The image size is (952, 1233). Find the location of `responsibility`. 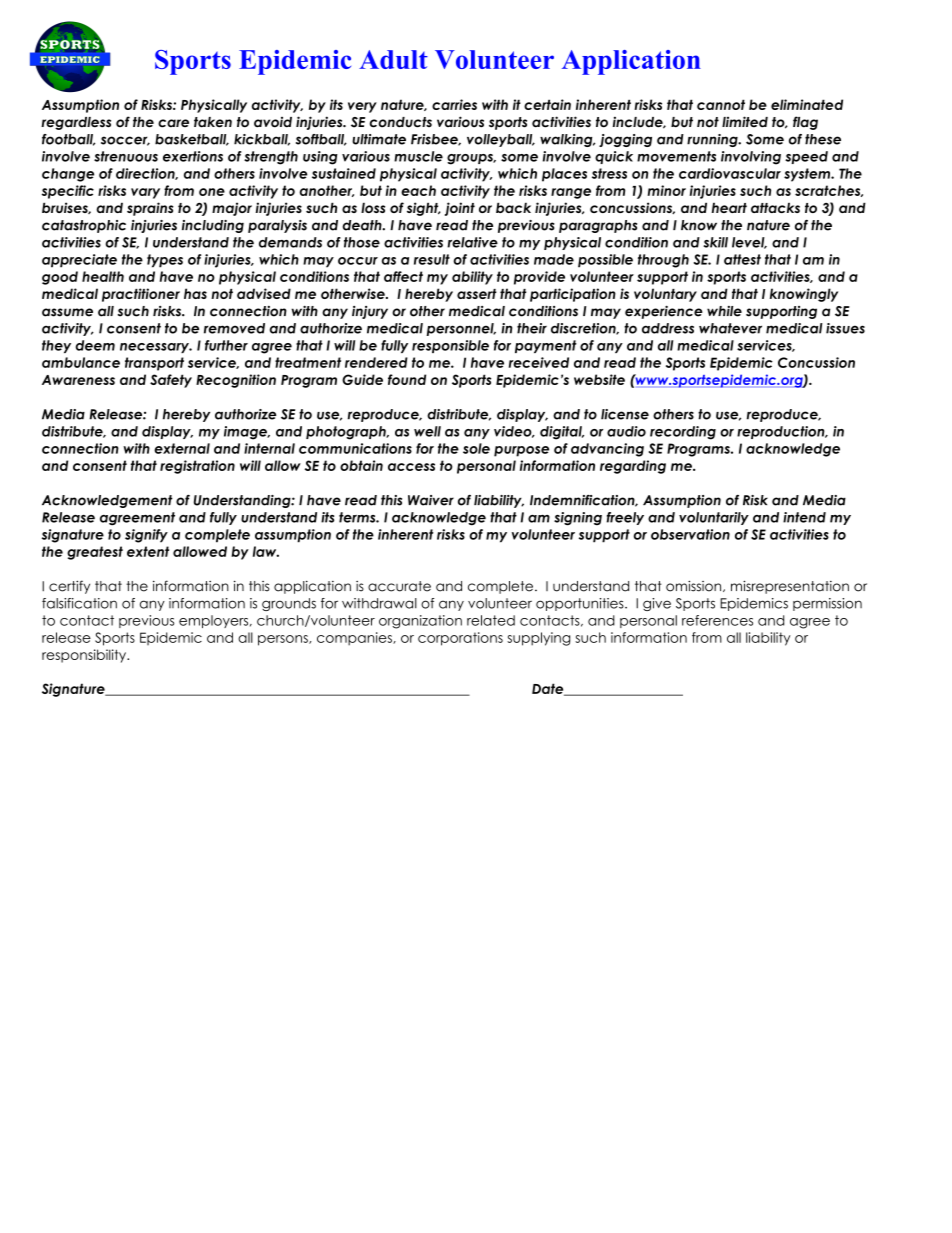

responsibility is located at coordinates (85, 656).
